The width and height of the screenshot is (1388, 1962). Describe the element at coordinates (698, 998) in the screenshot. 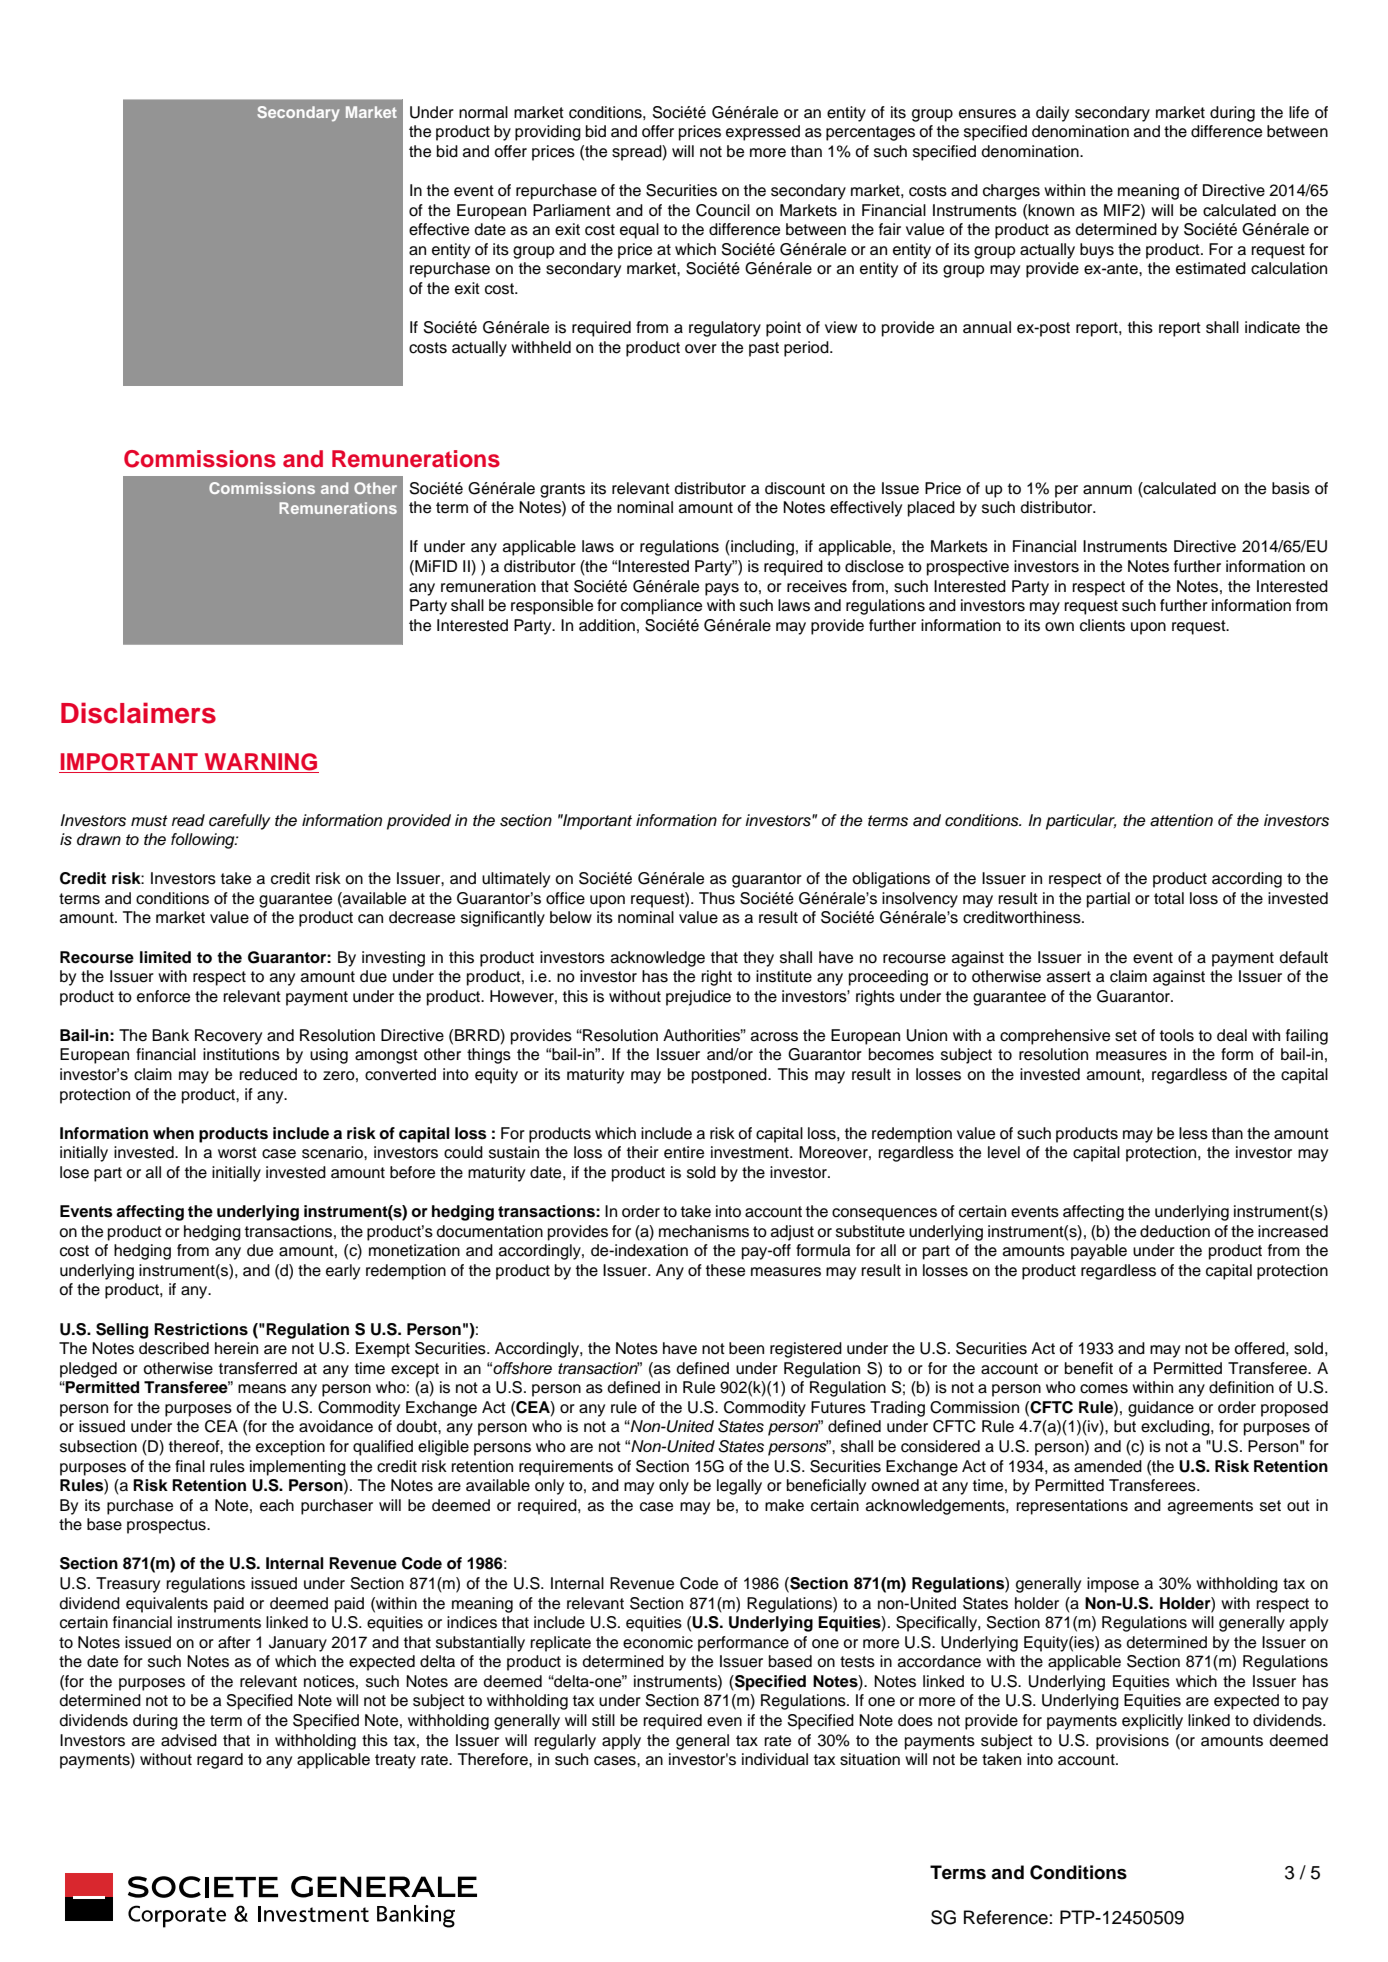

I see `prejudice` at that location.
